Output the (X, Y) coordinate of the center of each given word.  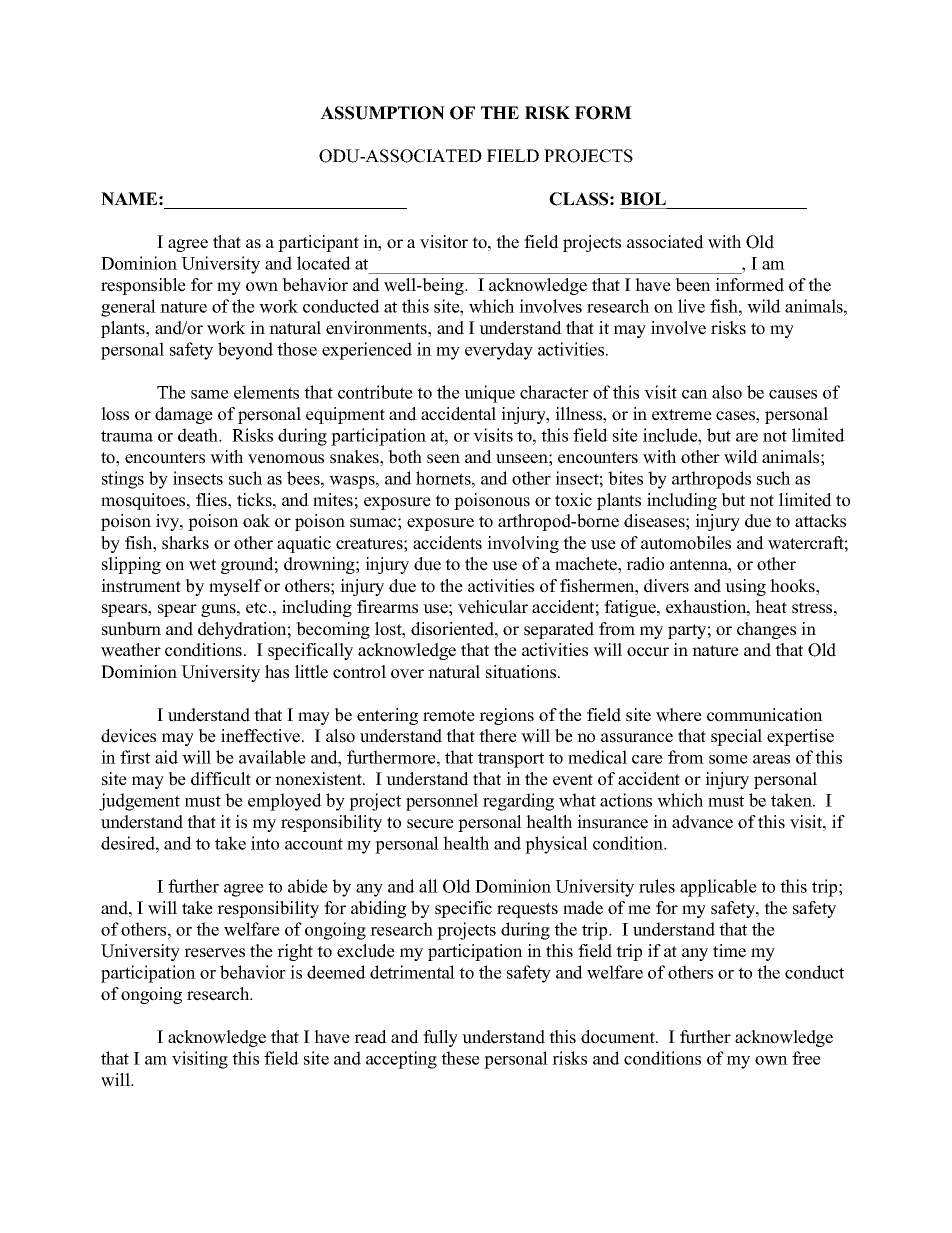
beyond (245, 351)
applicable (718, 888)
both (405, 457)
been (693, 285)
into (265, 843)
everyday (499, 351)
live (691, 306)
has (277, 672)
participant (318, 243)
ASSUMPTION (382, 113)
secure (430, 824)
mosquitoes (144, 501)
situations (522, 672)
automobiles (686, 543)
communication (765, 715)
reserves (214, 953)
